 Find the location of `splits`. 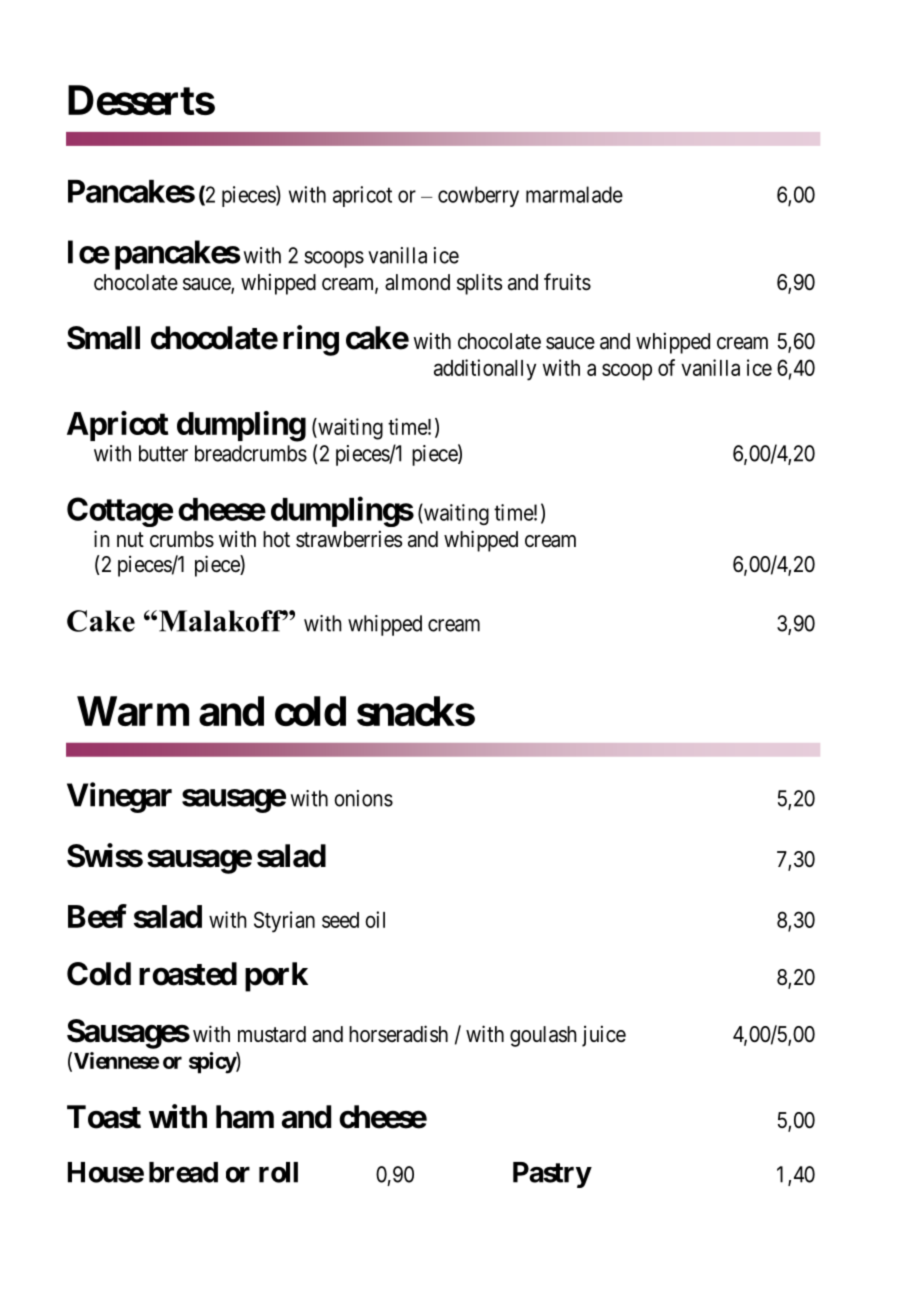

splits is located at coordinates (480, 284).
